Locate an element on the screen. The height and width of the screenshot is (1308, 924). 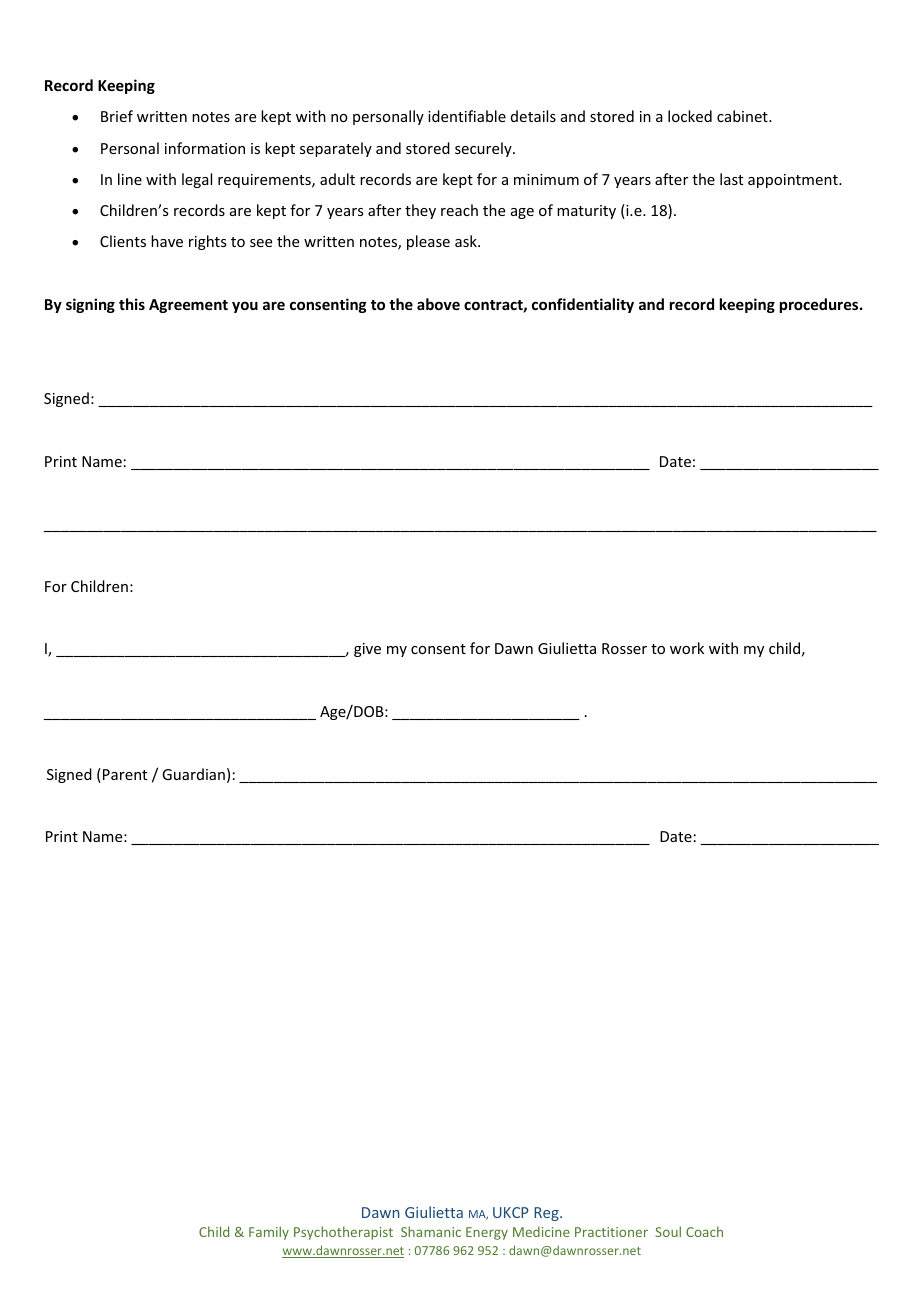
information is located at coordinates (205, 148).
